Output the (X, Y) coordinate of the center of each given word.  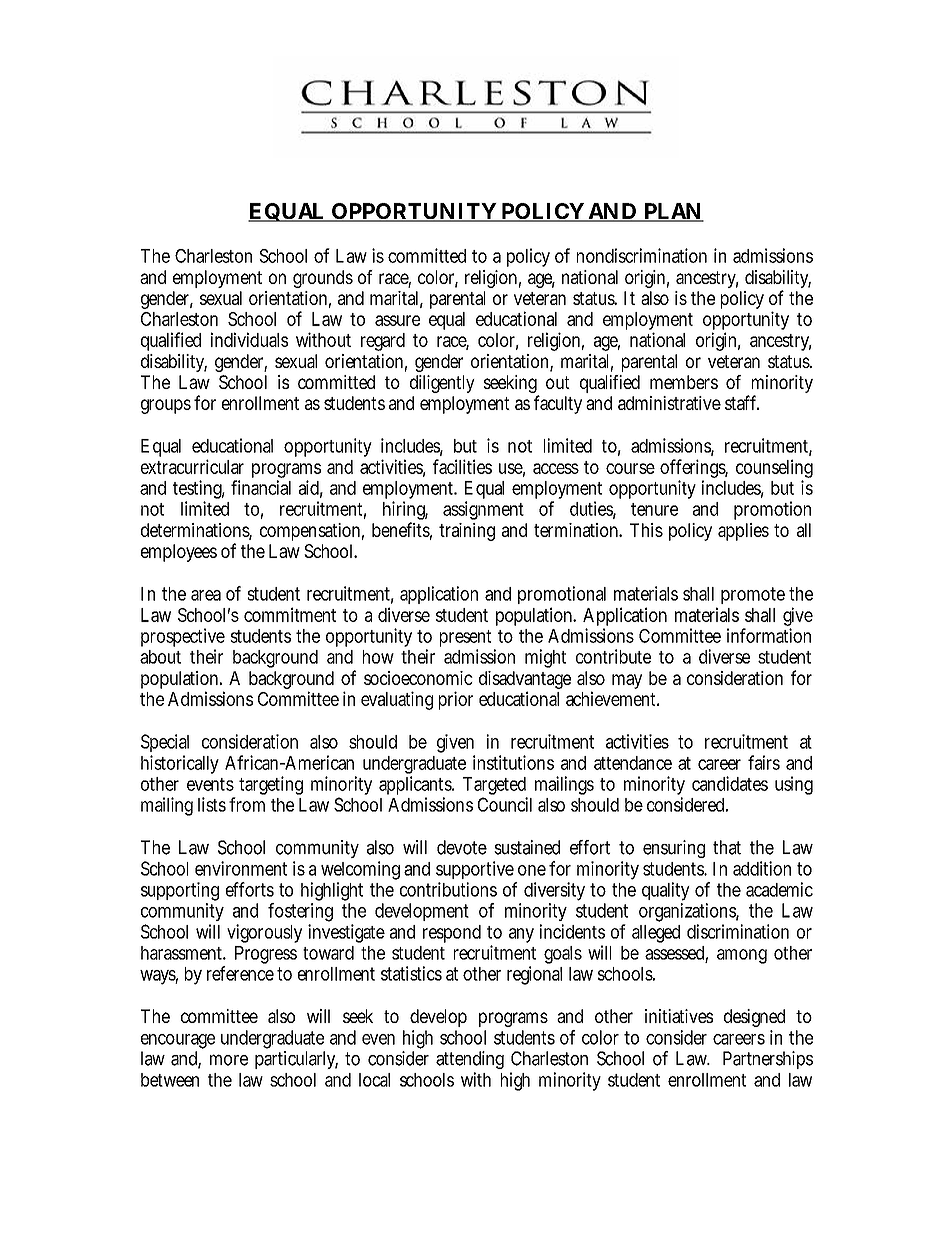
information (769, 635)
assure (397, 320)
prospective (183, 637)
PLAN (672, 212)
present (465, 638)
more (229, 1060)
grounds (323, 279)
